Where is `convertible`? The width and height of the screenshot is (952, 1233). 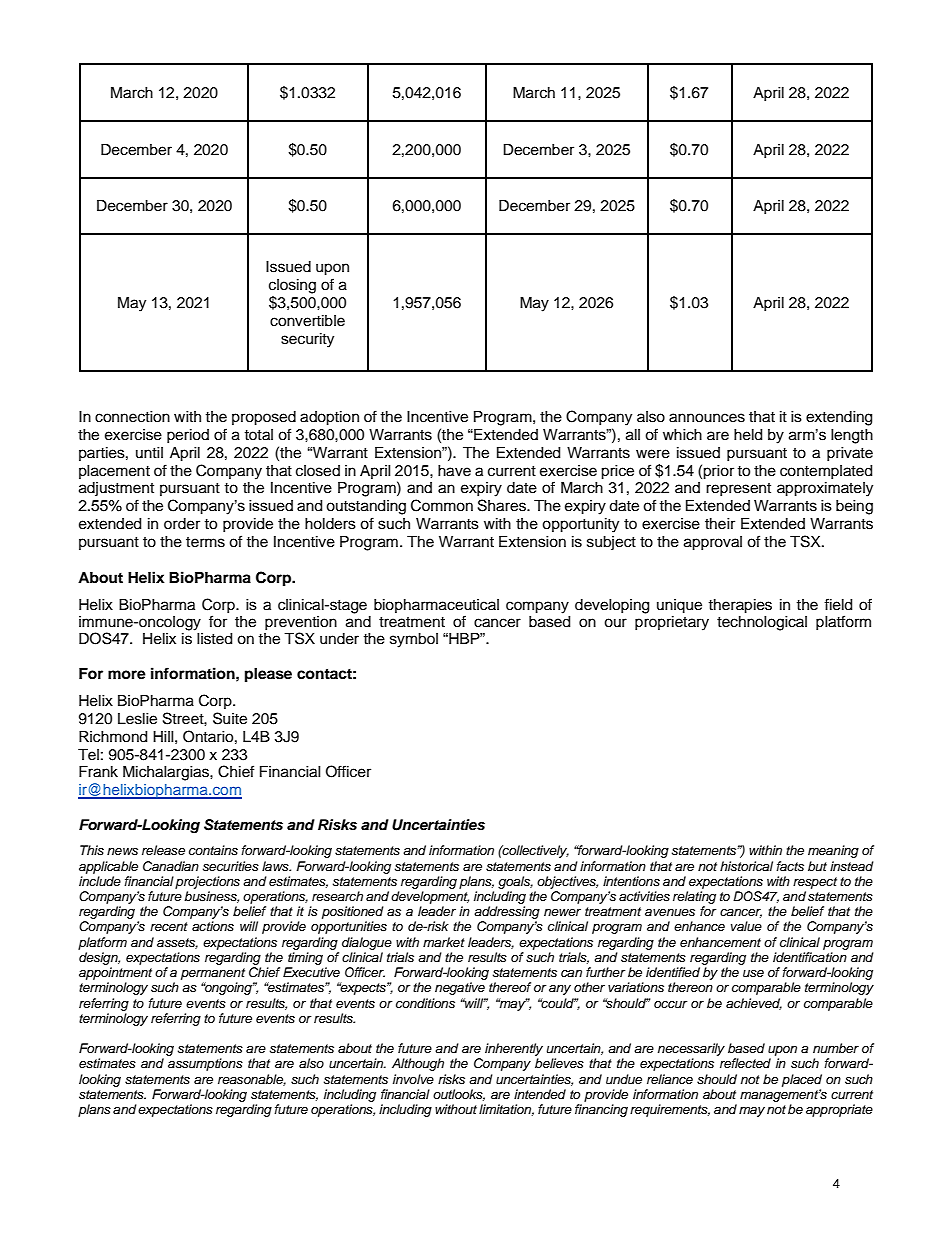 convertible is located at coordinates (307, 321).
